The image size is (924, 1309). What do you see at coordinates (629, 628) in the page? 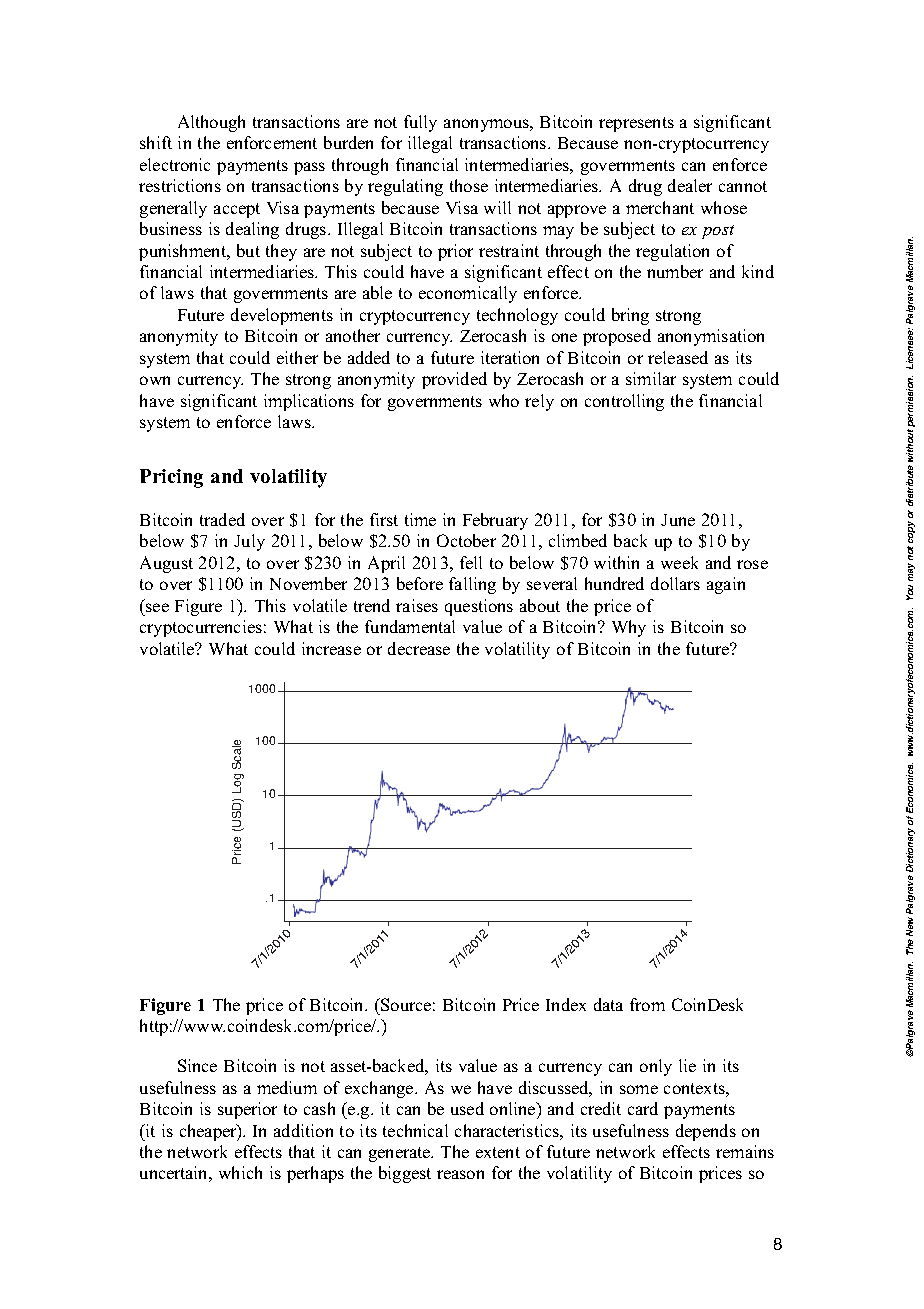
I see `Why` at bounding box center [629, 628].
